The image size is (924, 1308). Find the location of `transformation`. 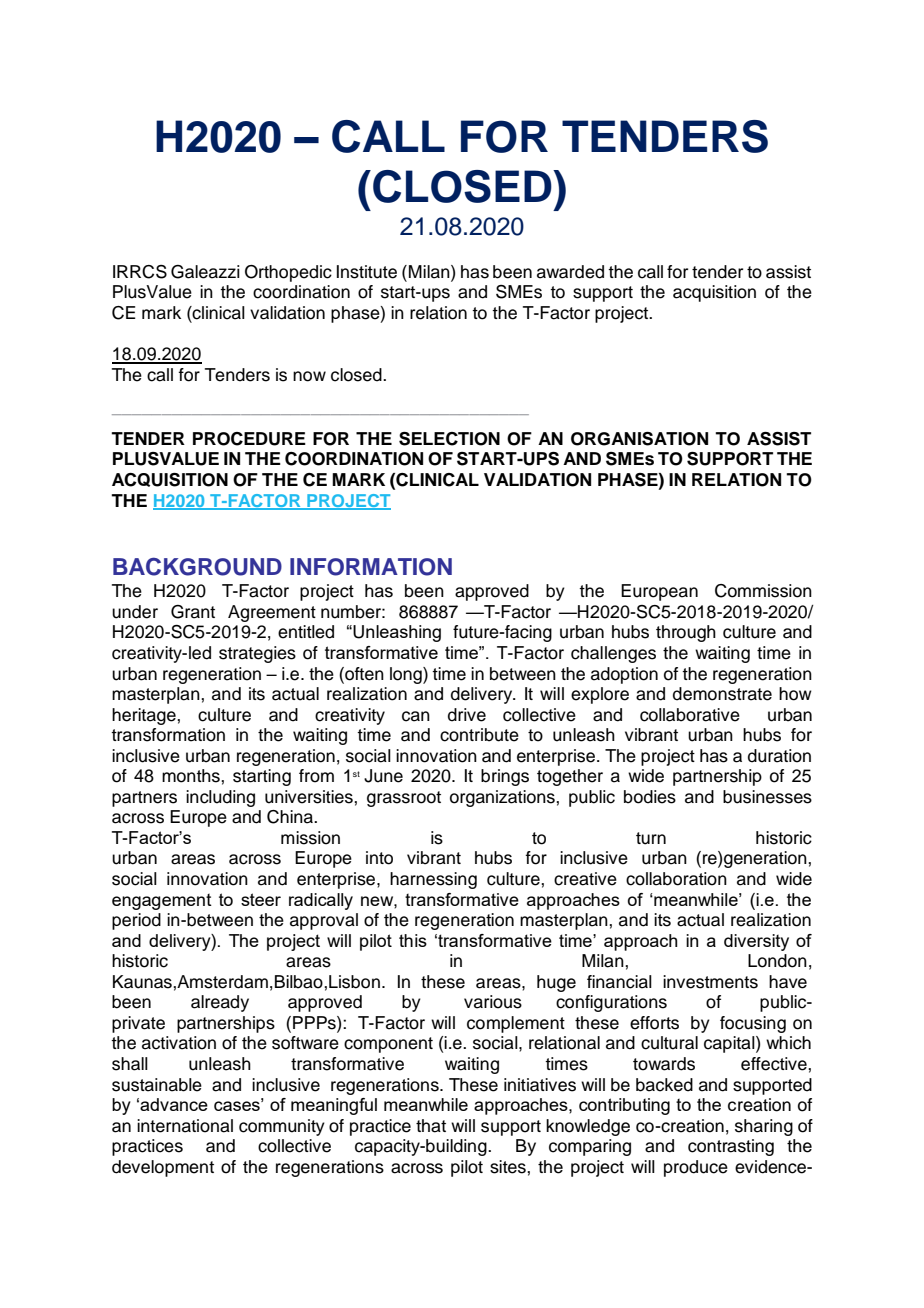

transformation is located at coordinates (168, 735).
